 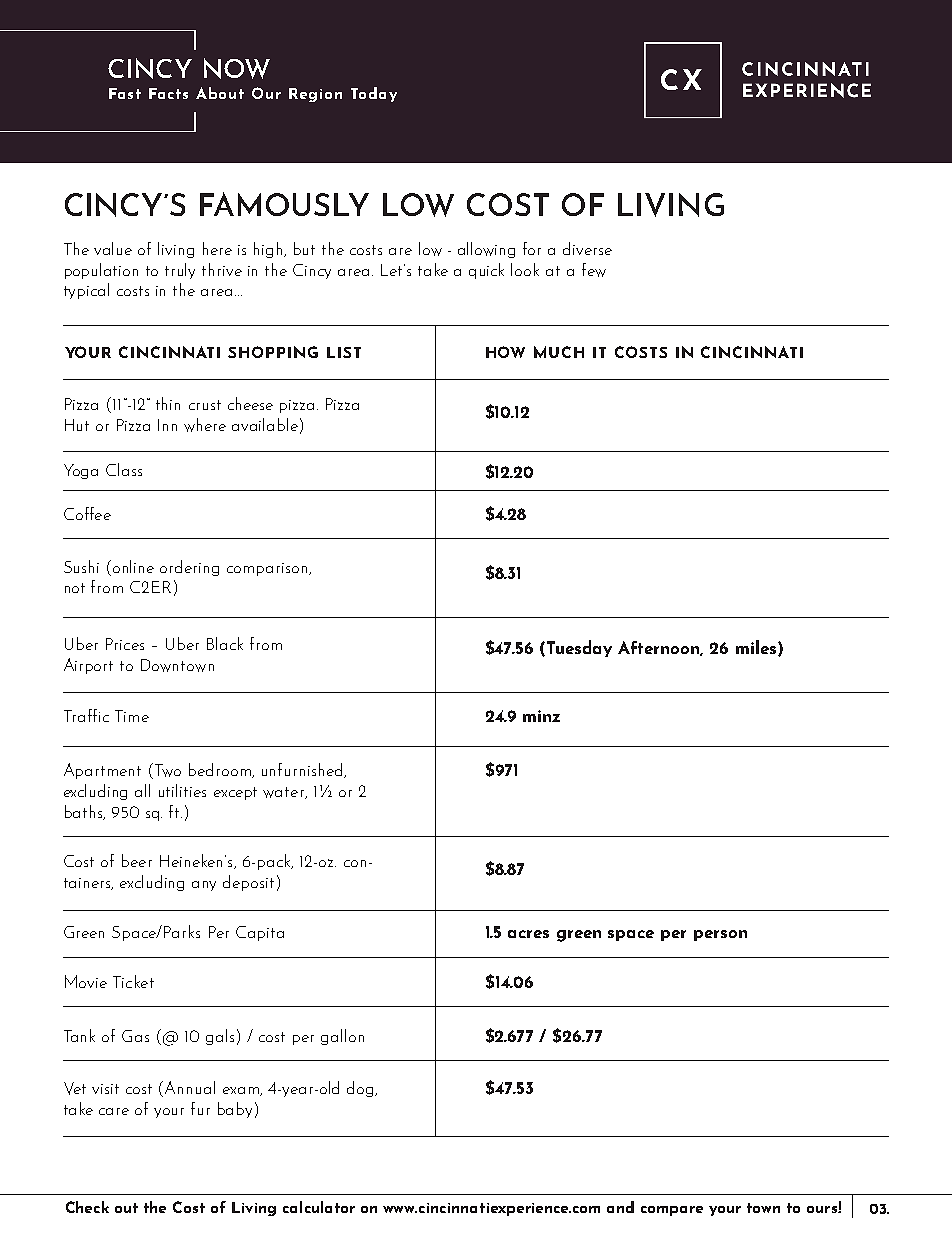 What do you see at coordinates (620, 1207) in the screenshot?
I see `and` at bounding box center [620, 1207].
